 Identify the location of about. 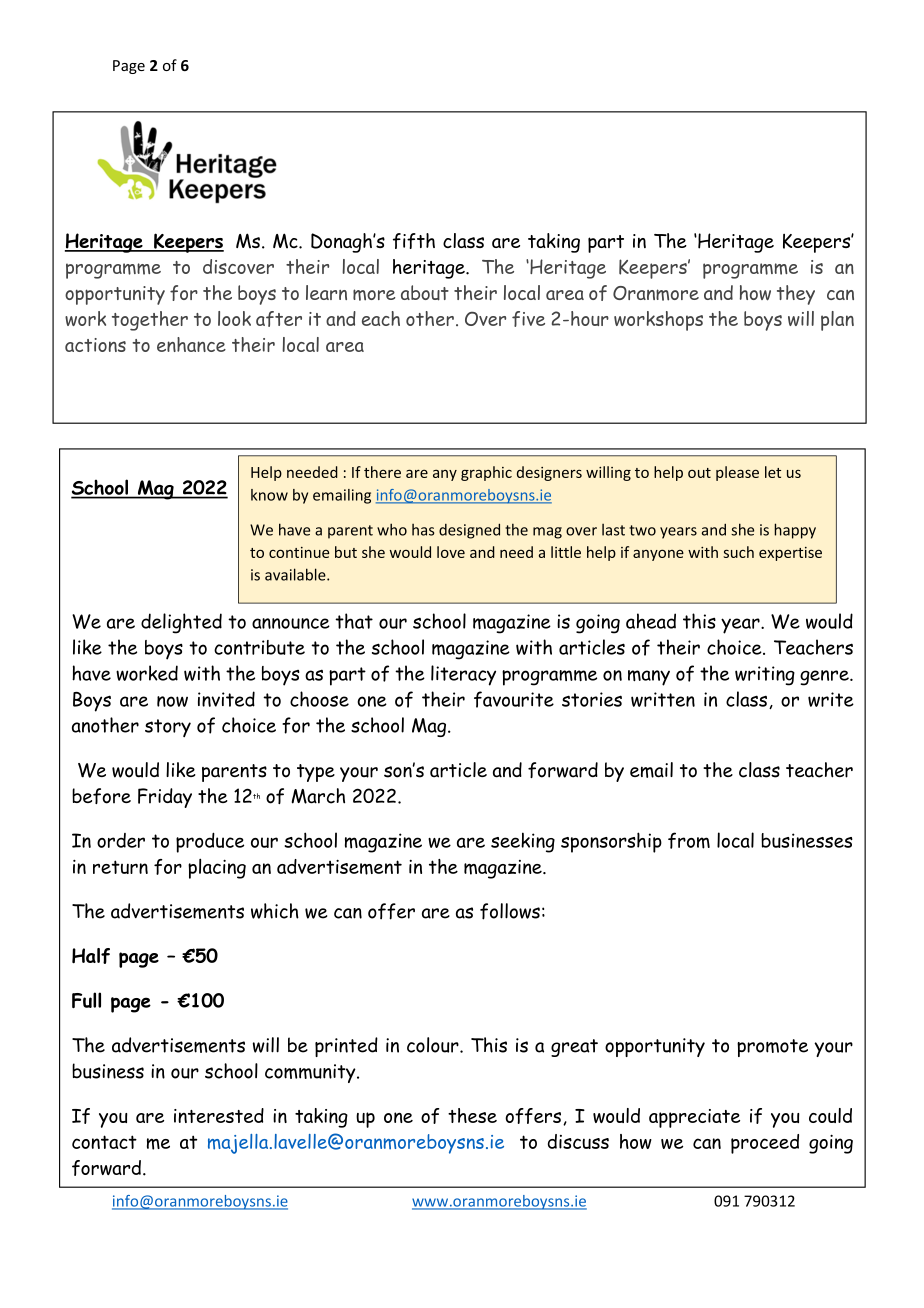
(425, 293).
